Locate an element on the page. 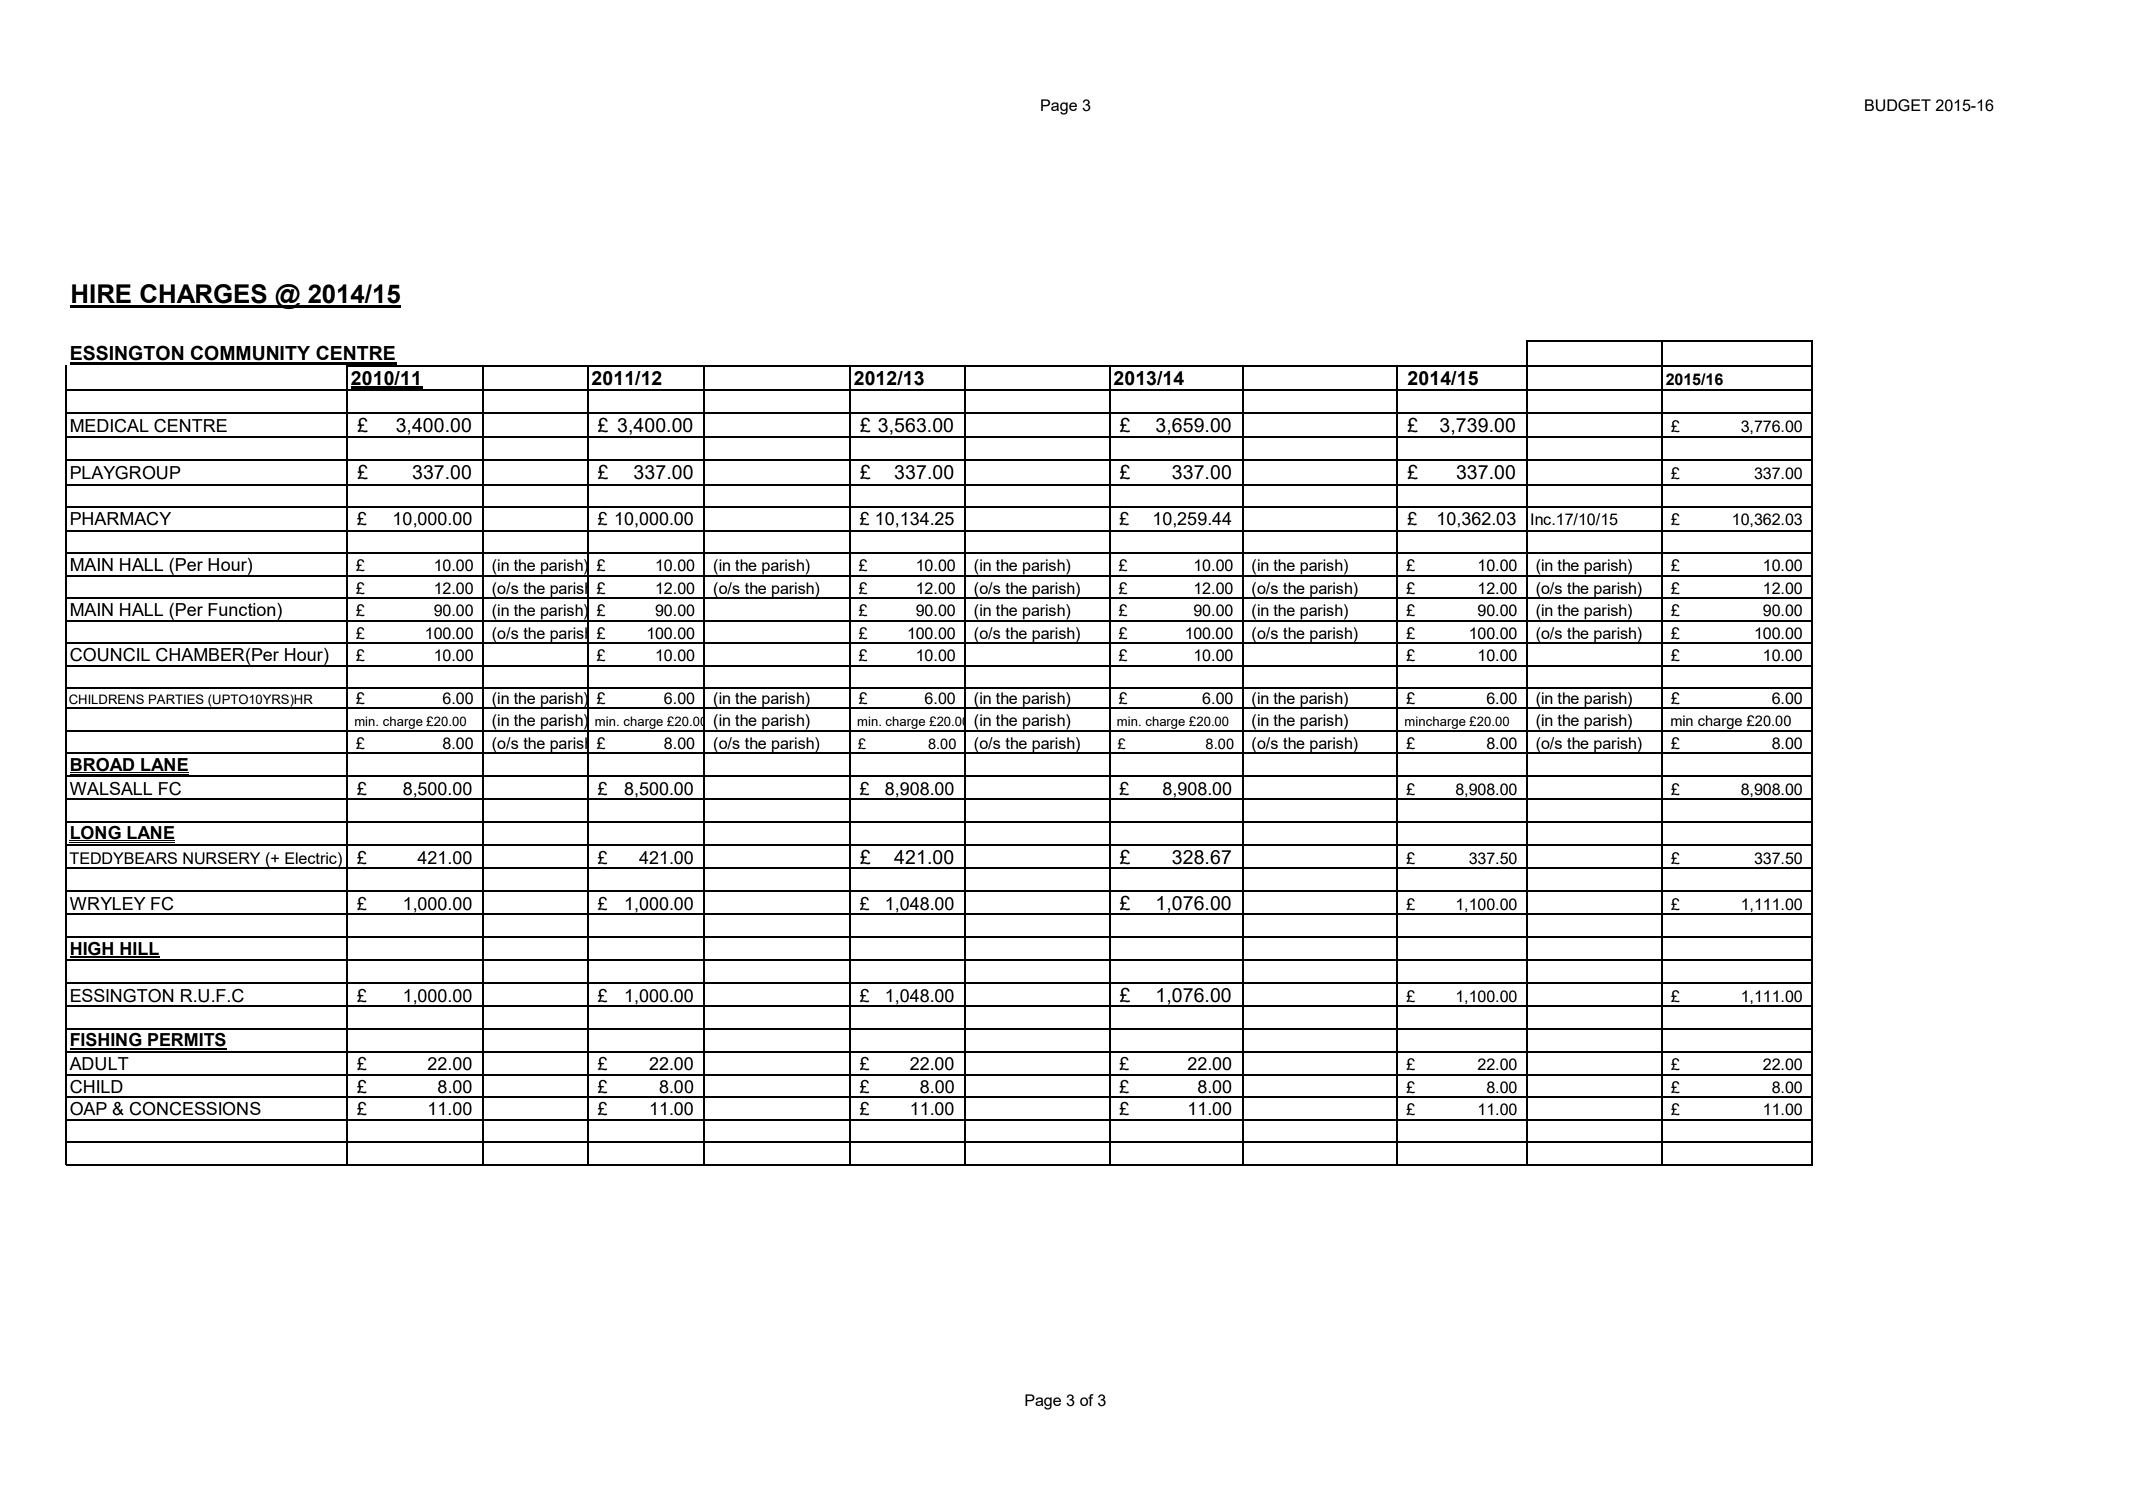 The height and width of the image is (1508, 2133). MEDICAL is located at coordinates (110, 426).
